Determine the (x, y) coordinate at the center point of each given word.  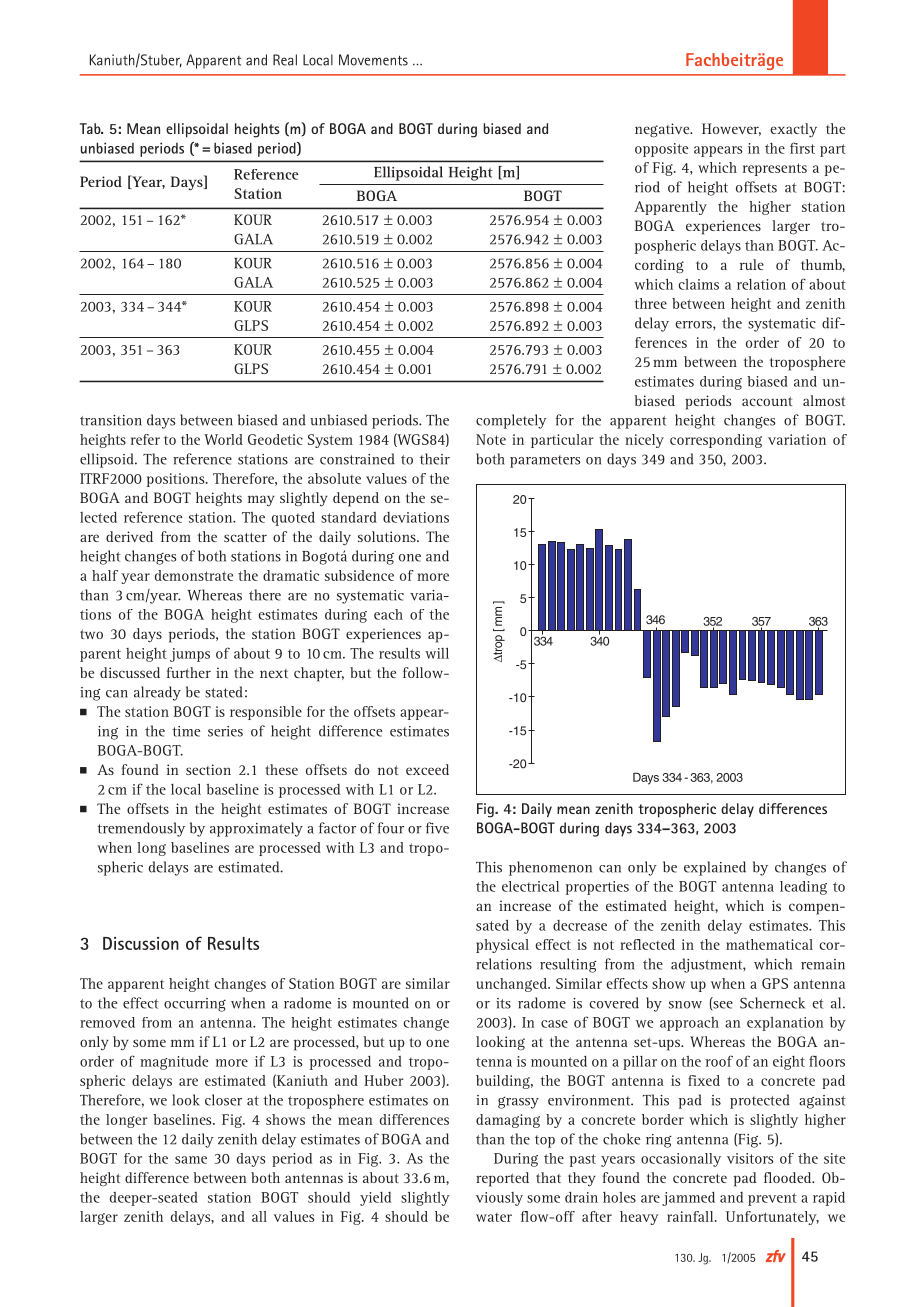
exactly (793, 130)
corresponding (716, 441)
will (437, 653)
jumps (190, 655)
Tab (91, 128)
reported (502, 1179)
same (191, 1160)
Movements (373, 60)
